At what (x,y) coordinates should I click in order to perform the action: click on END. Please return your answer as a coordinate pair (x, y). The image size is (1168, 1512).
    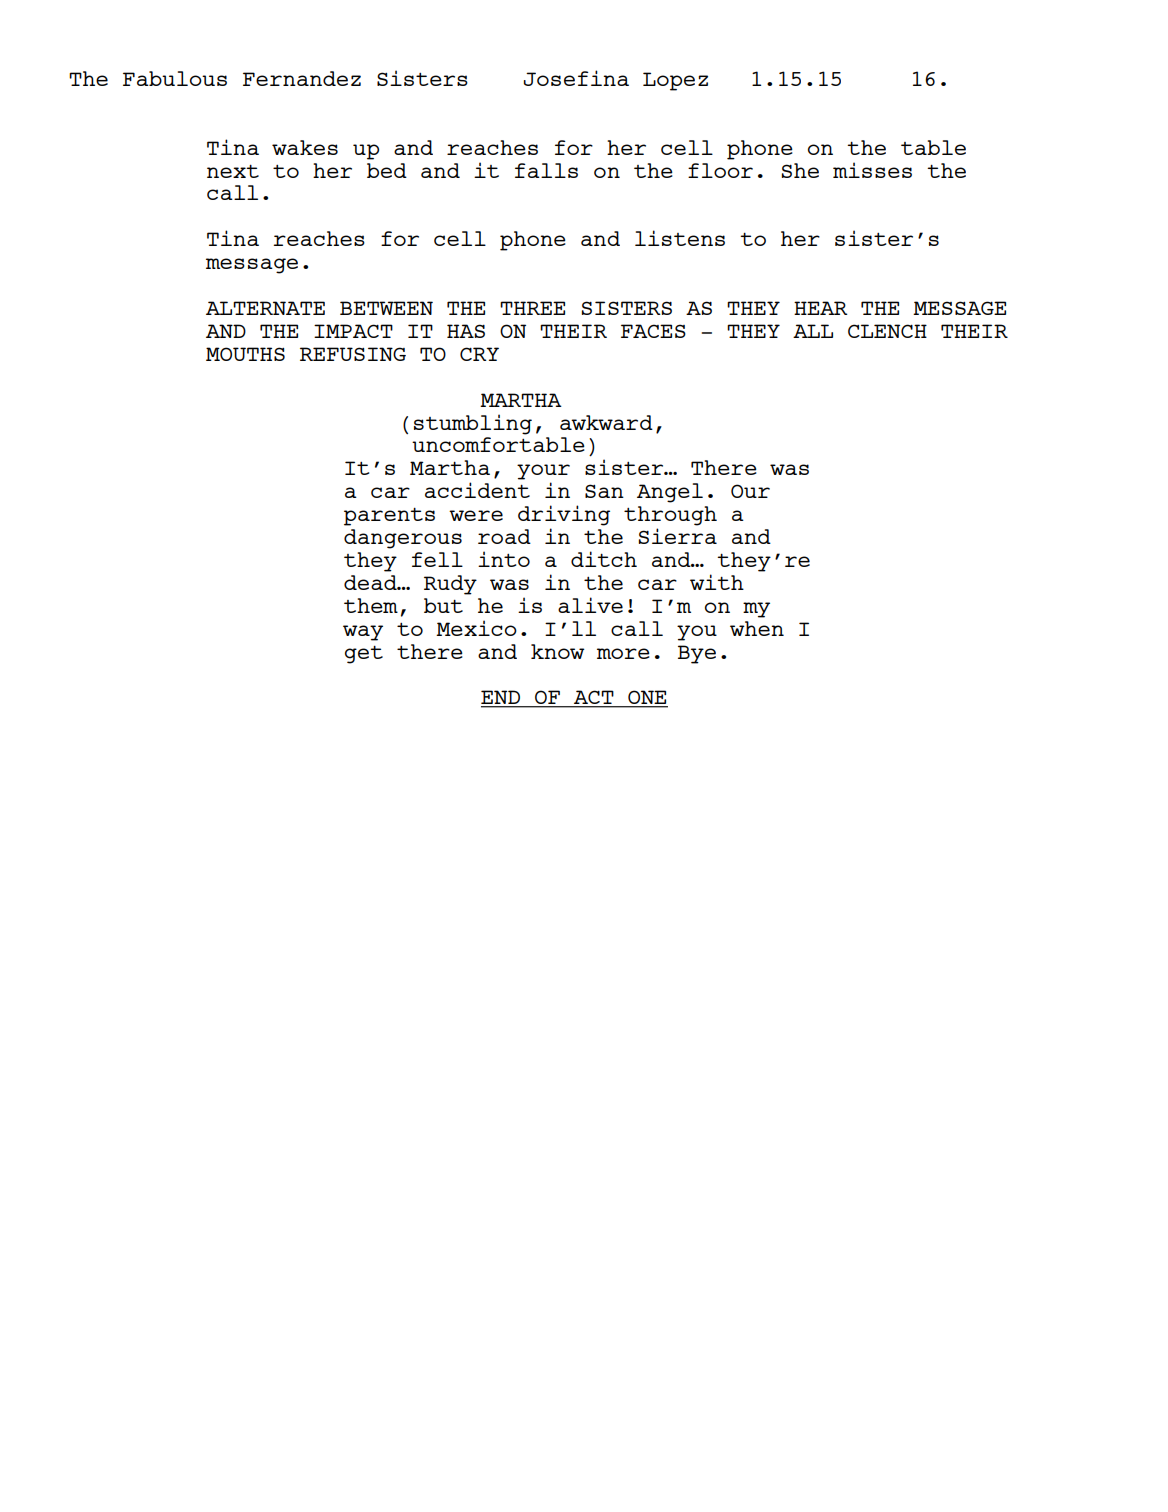
    Looking at the image, I should click on (502, 698).
